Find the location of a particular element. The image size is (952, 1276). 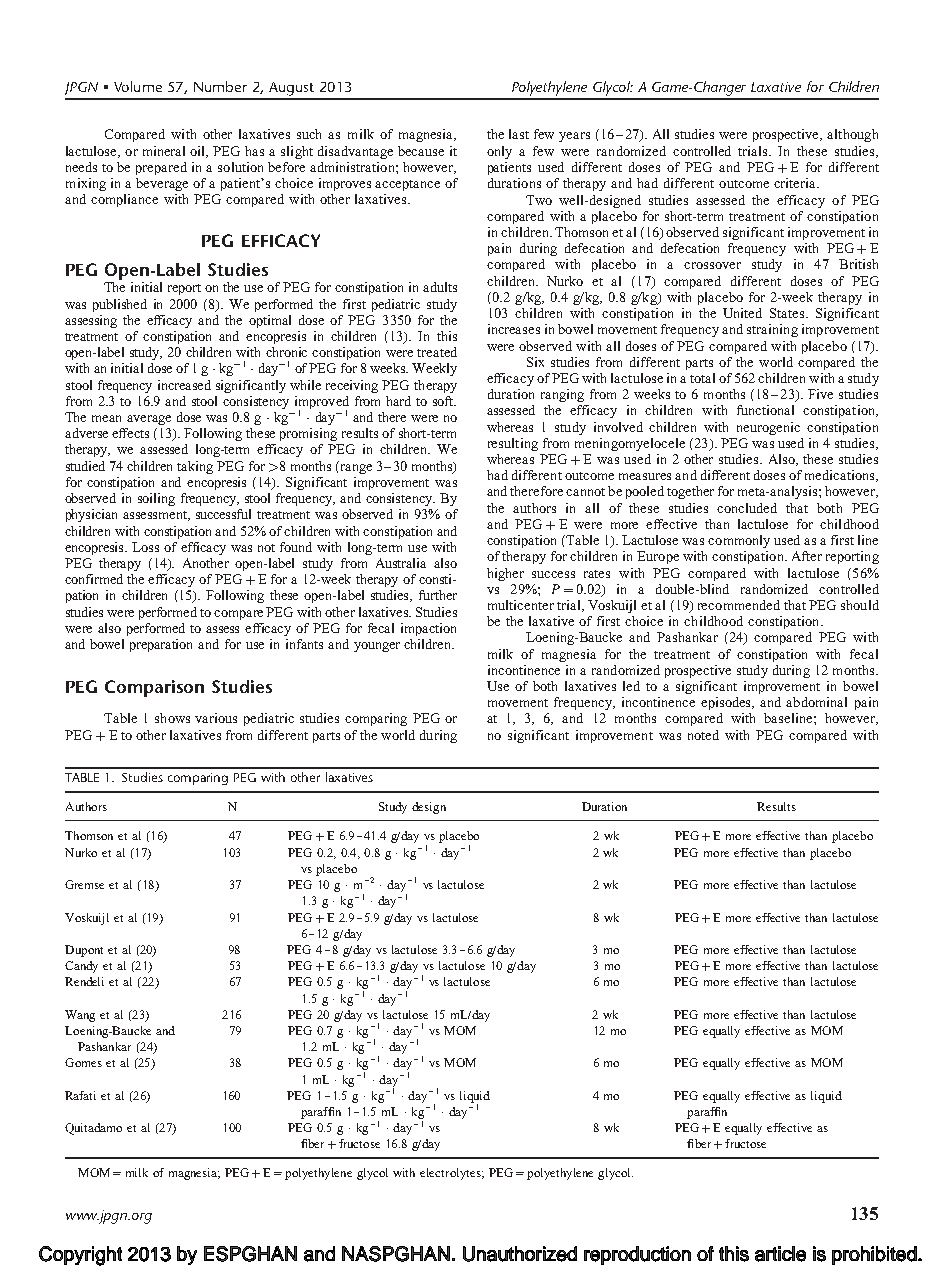

mineral is located at coordinates (164, 151).
